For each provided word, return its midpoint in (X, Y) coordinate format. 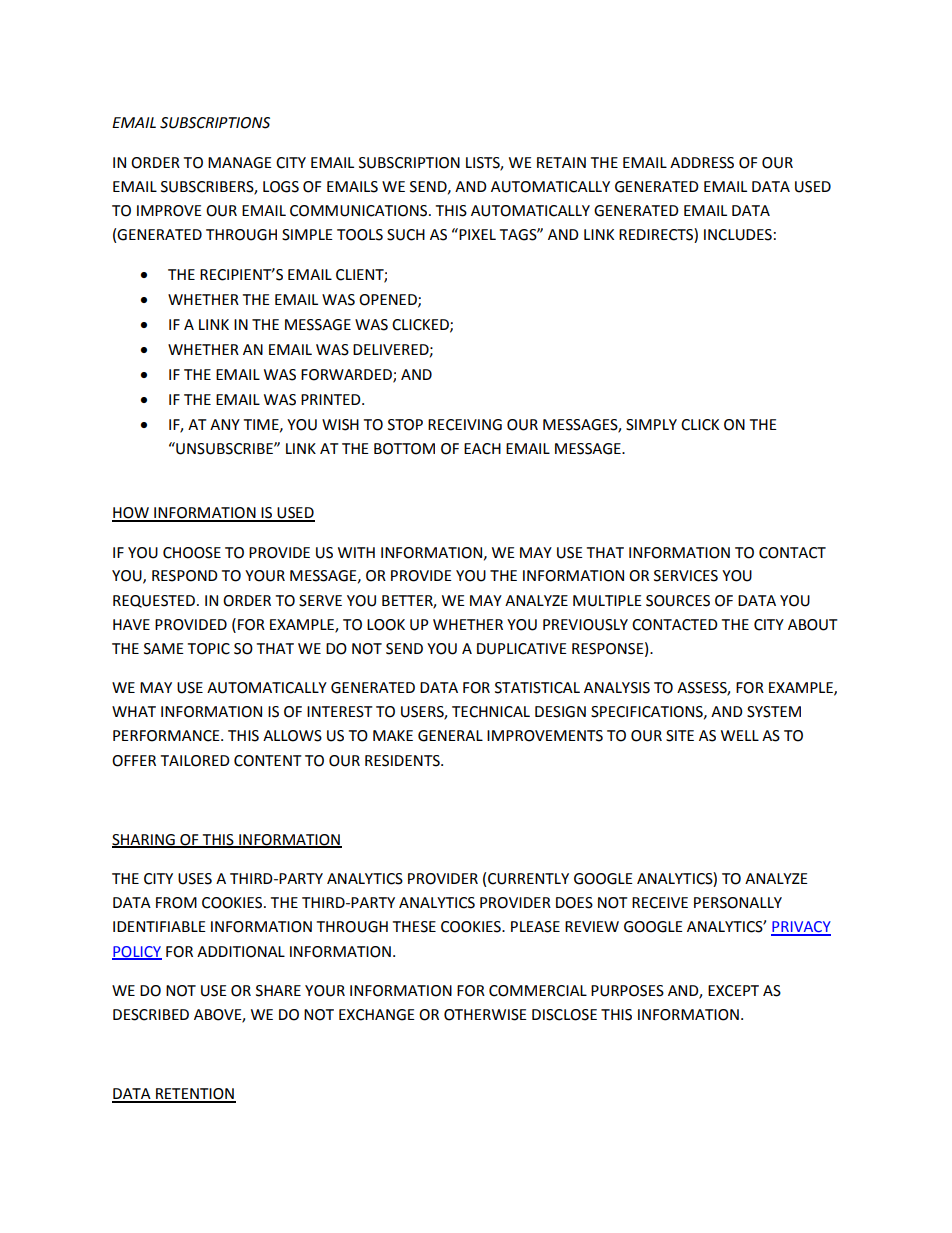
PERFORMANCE (167, 736)
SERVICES (686, 576)
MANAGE (240, 163)
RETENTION (195, 1095)
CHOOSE (192, 553)
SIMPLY (651, 425)
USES (195, 879)
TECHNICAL (491, 712)
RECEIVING (465, 425)
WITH (356, 552)
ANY (225, 424)
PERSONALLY (738, 903)
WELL (740, 735)
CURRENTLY (528, 879)
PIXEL (476, 234)
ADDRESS (702, 163)
